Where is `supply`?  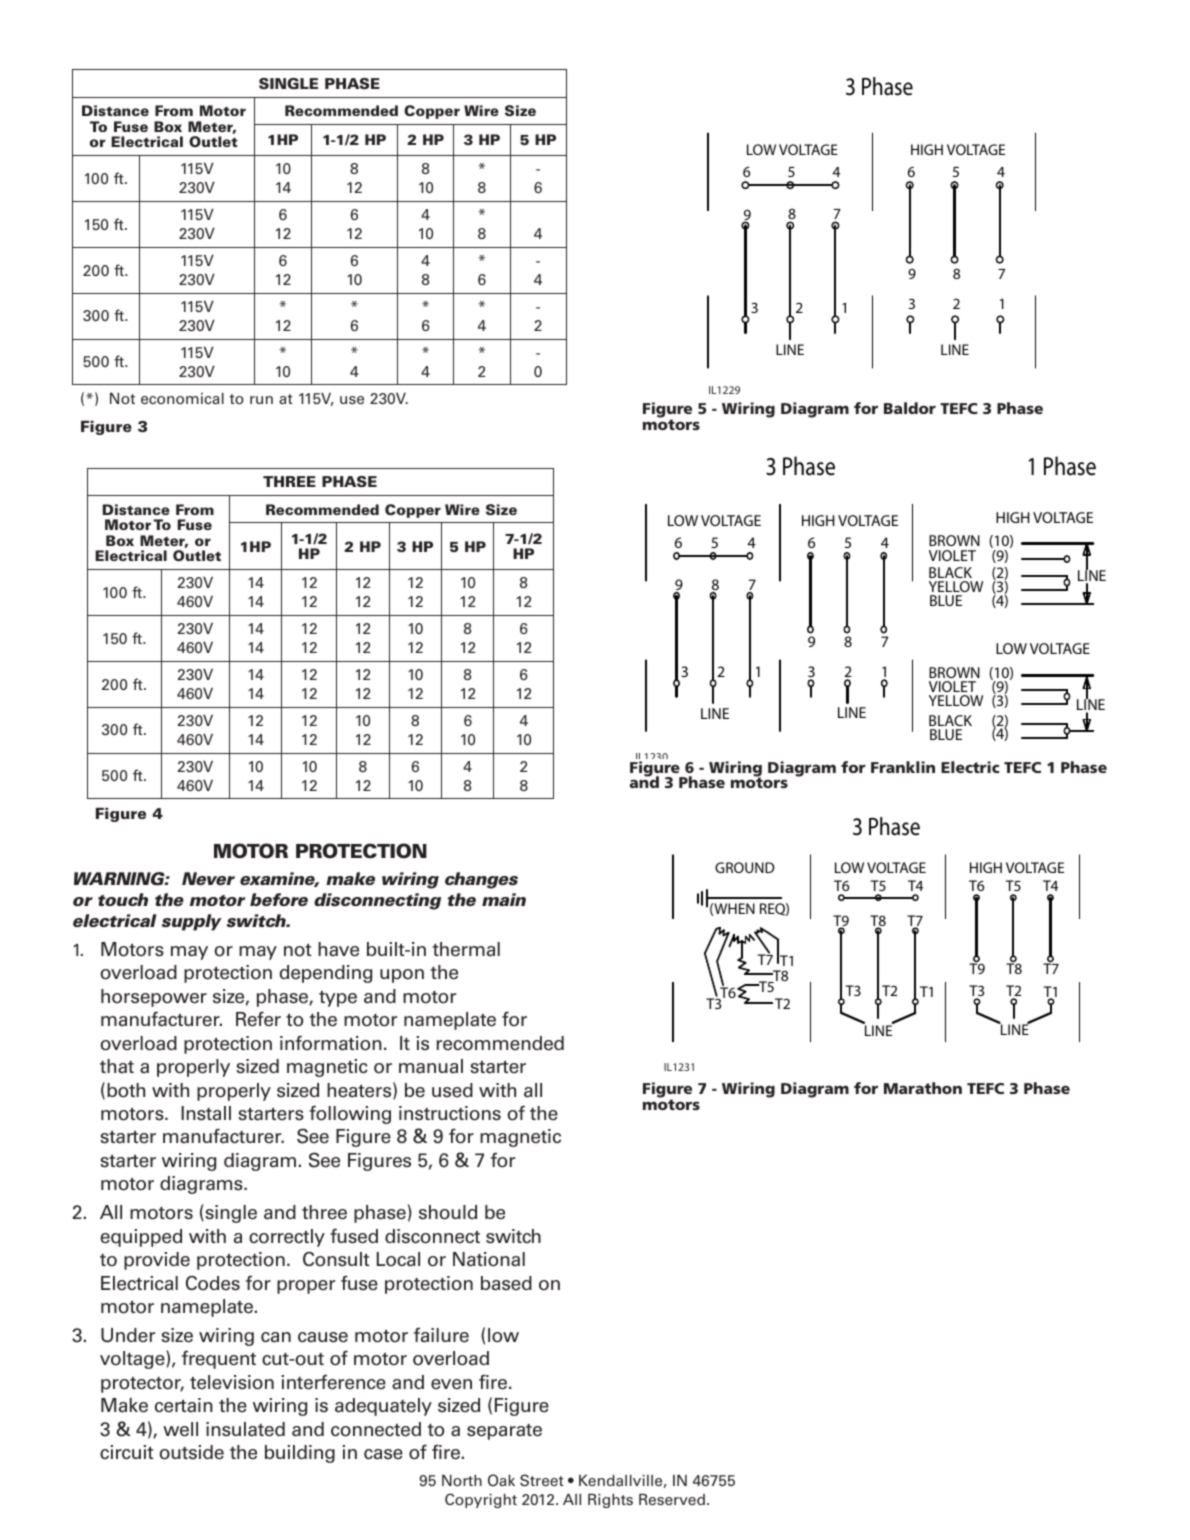
supply is located at coordinates (192, 922).
